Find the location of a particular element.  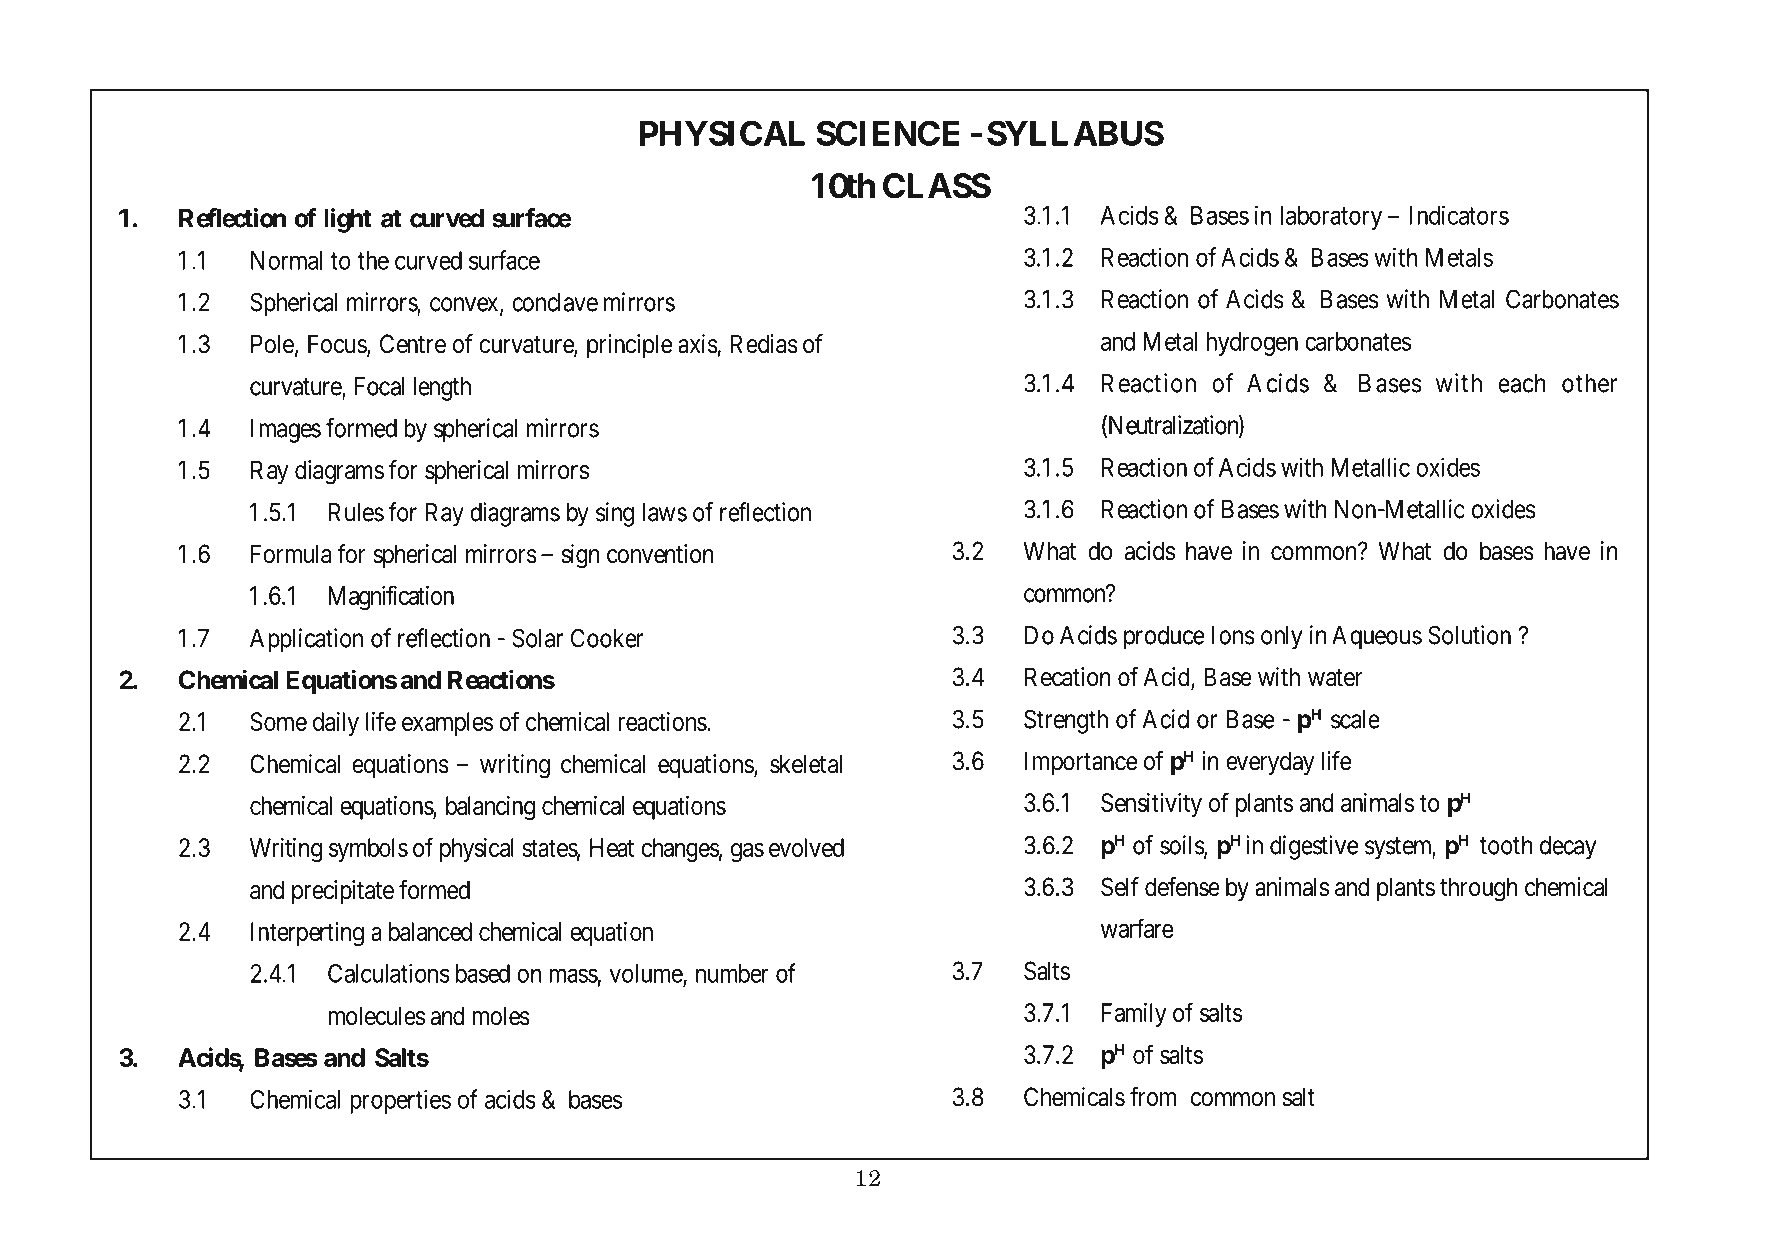

each is located at coordinates (1522, 383).
